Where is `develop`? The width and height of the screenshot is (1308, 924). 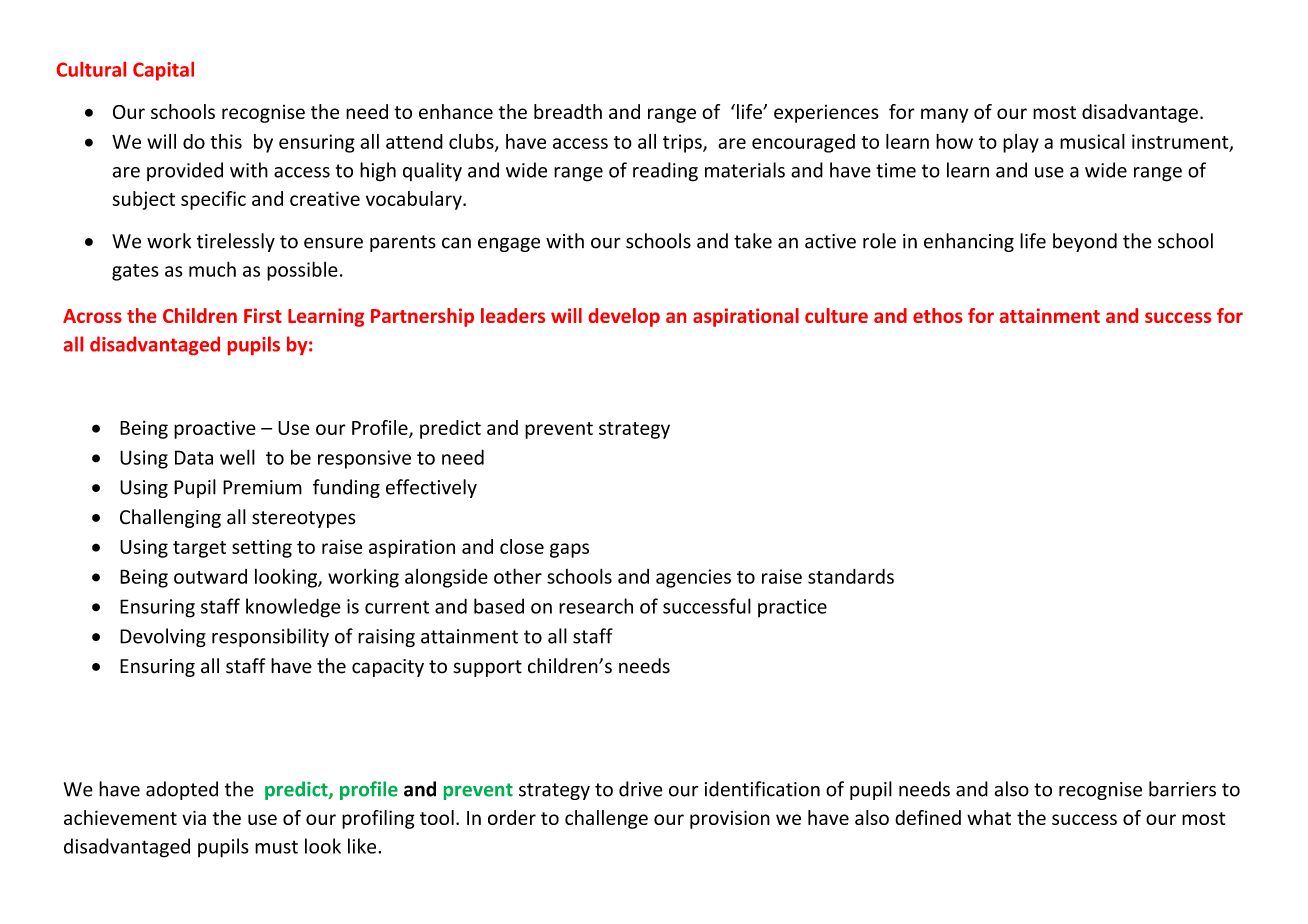
develop is located at coordinates (624, 317).
